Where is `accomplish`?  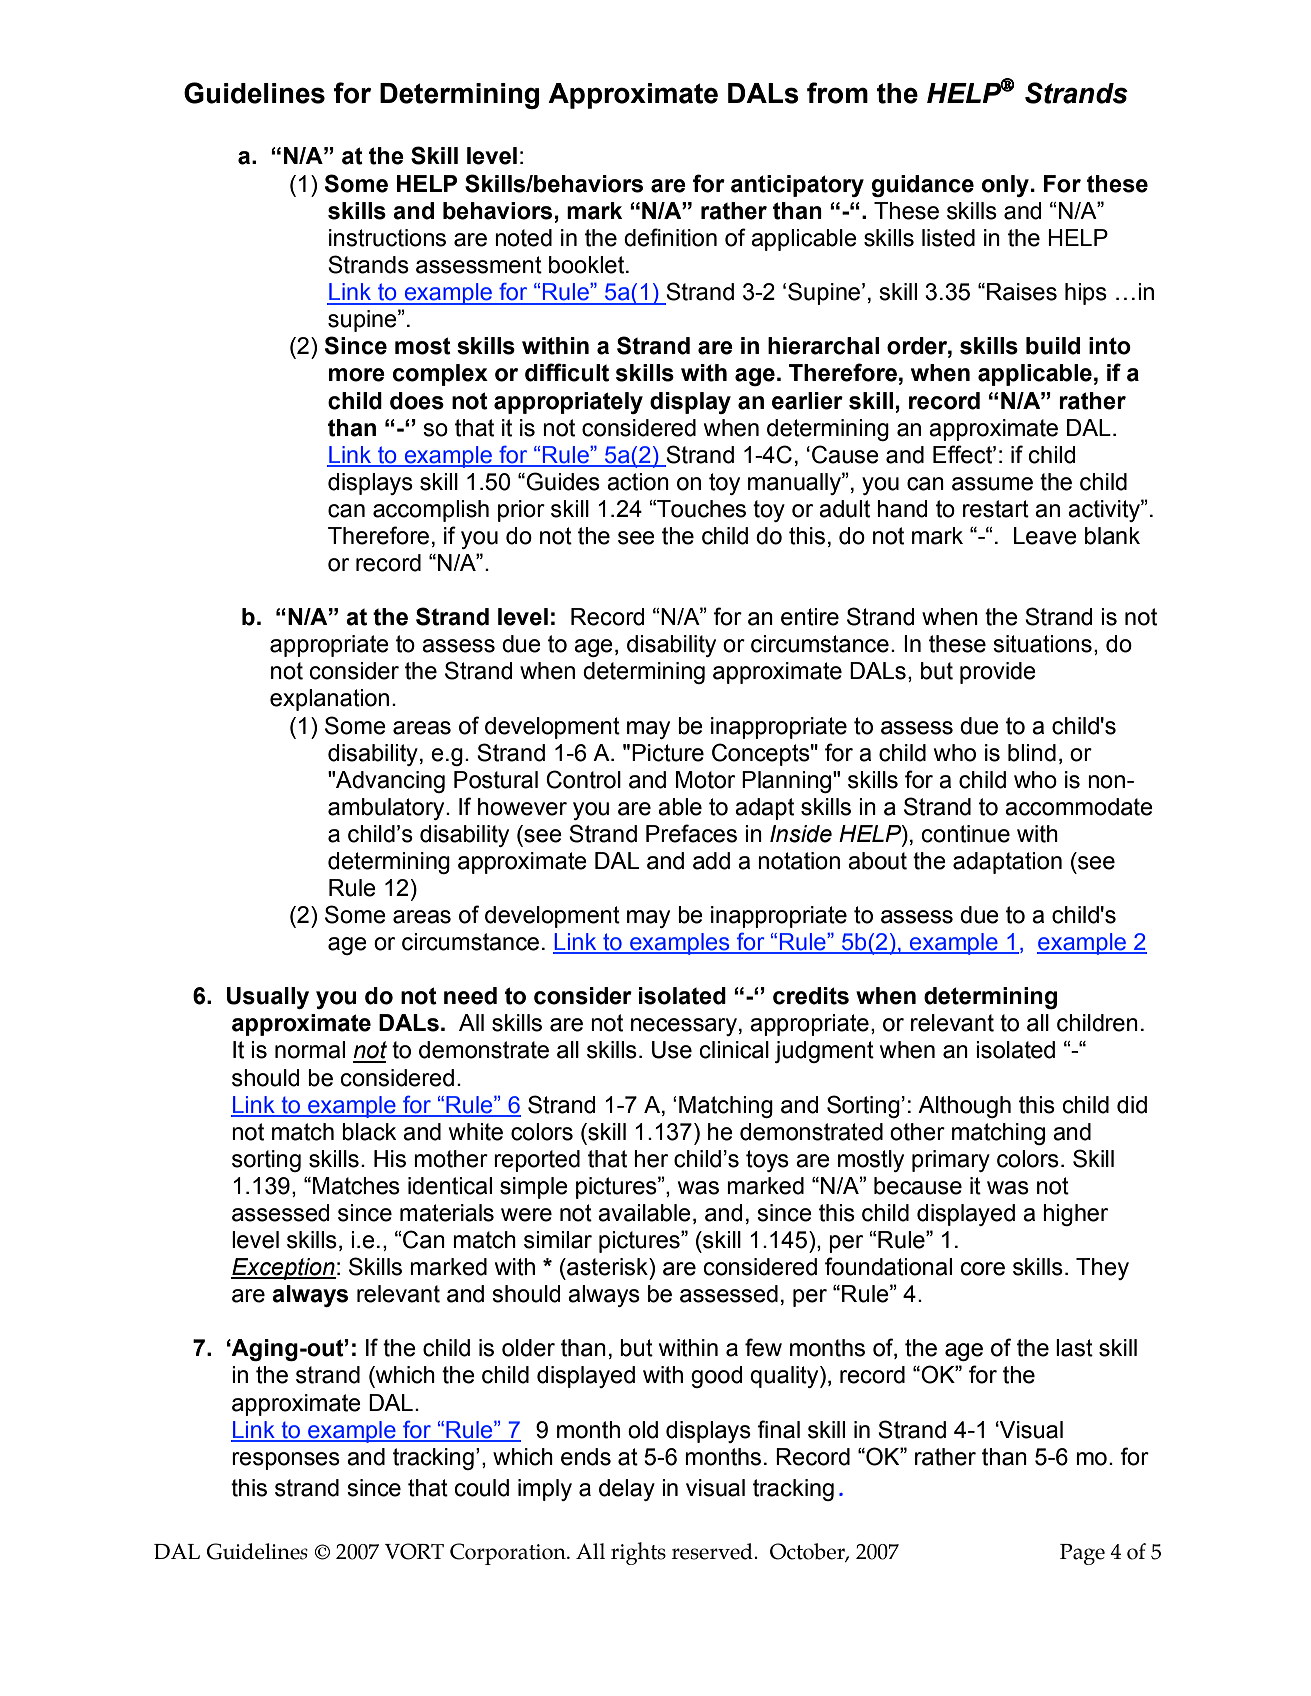 accomplish is located at coordinates (431, 511).
